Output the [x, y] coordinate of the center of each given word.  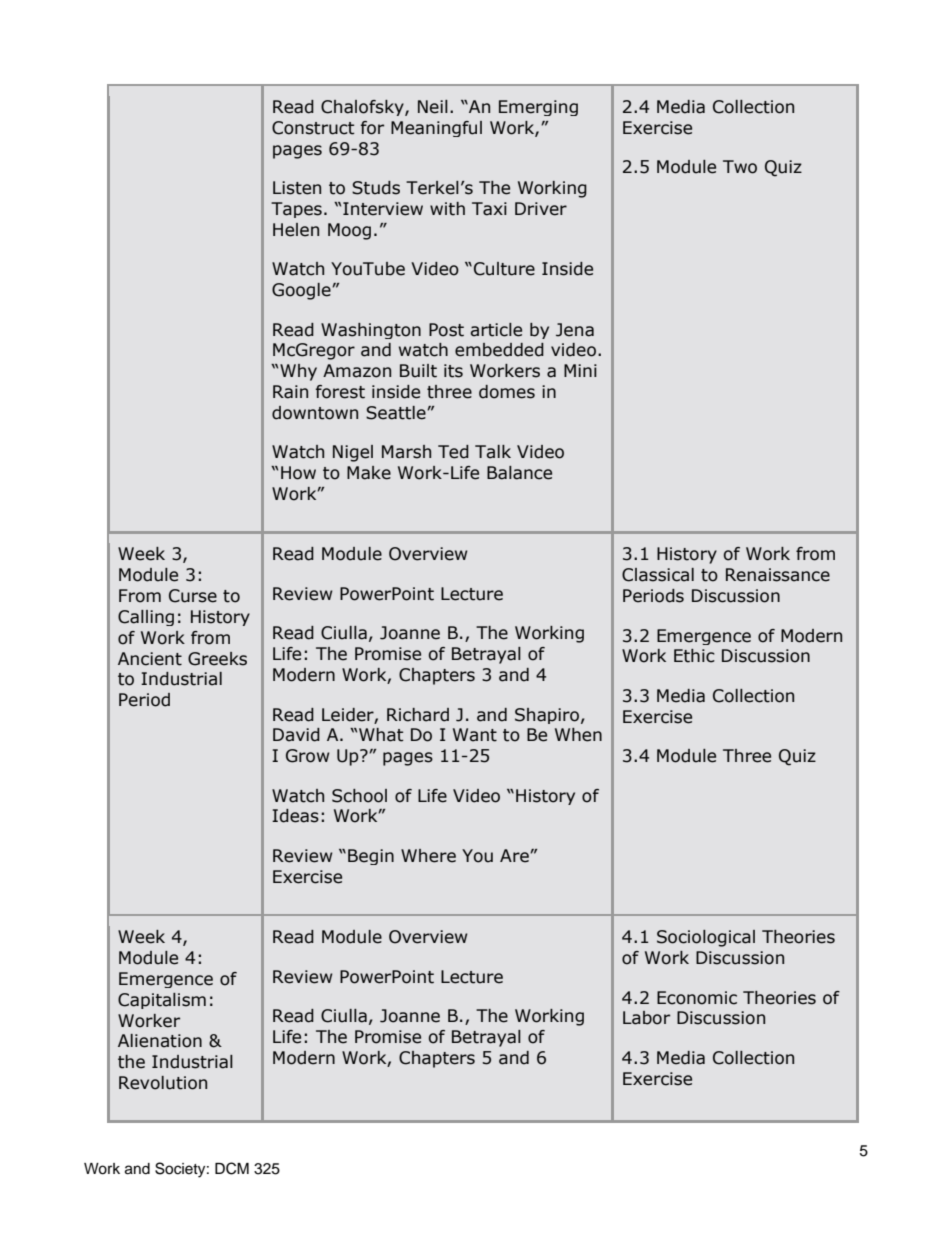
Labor [646, 1018]
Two [740, 167]
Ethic [694, 656]
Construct [313, 128]
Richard [418, 715]
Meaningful [436, 129]
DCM [232, 1168]
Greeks [217, 659]
